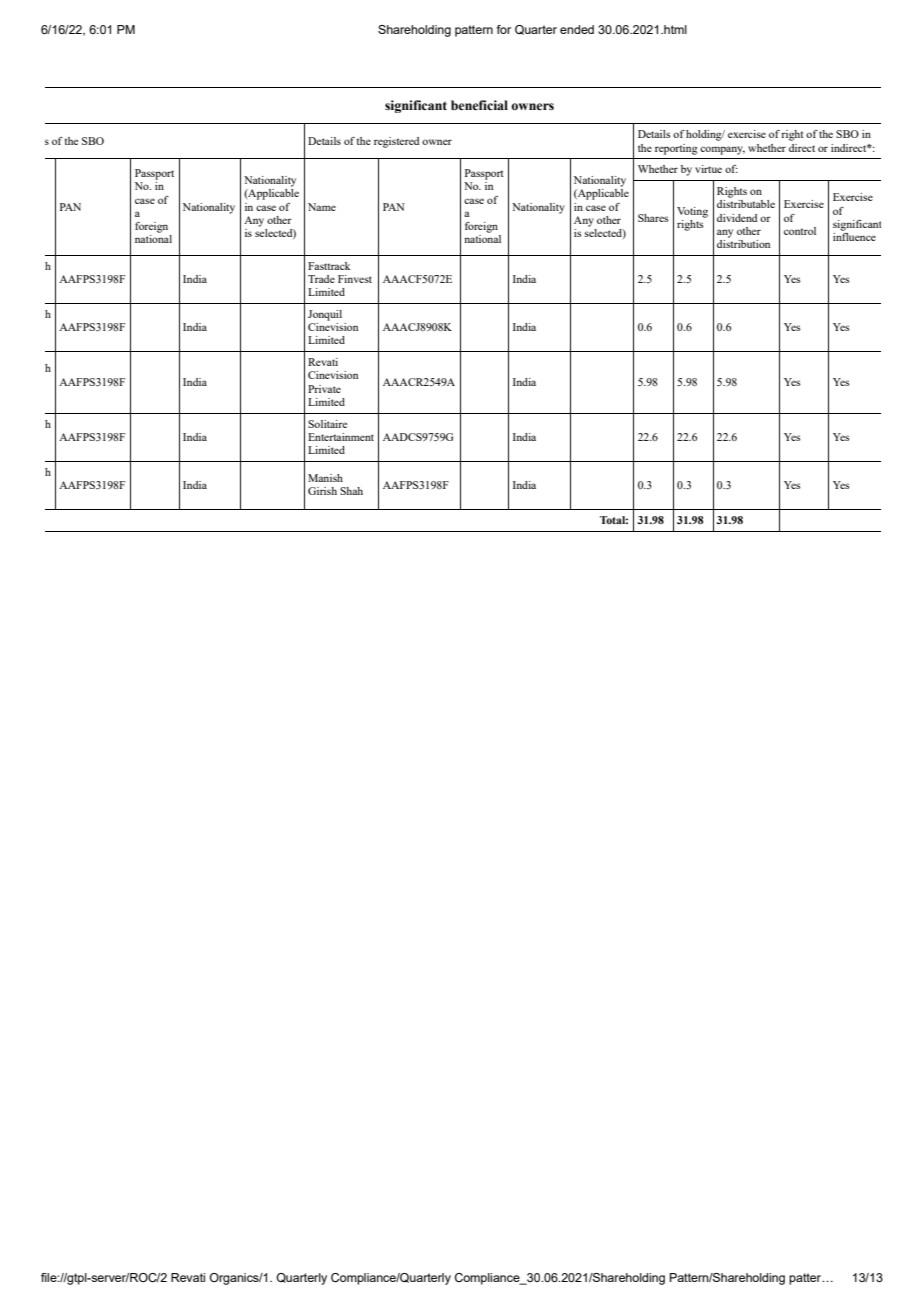  What do you see at coordinates (351, 491) in the screenshot?
I see `Shah` at bounding box center [351, 491].
